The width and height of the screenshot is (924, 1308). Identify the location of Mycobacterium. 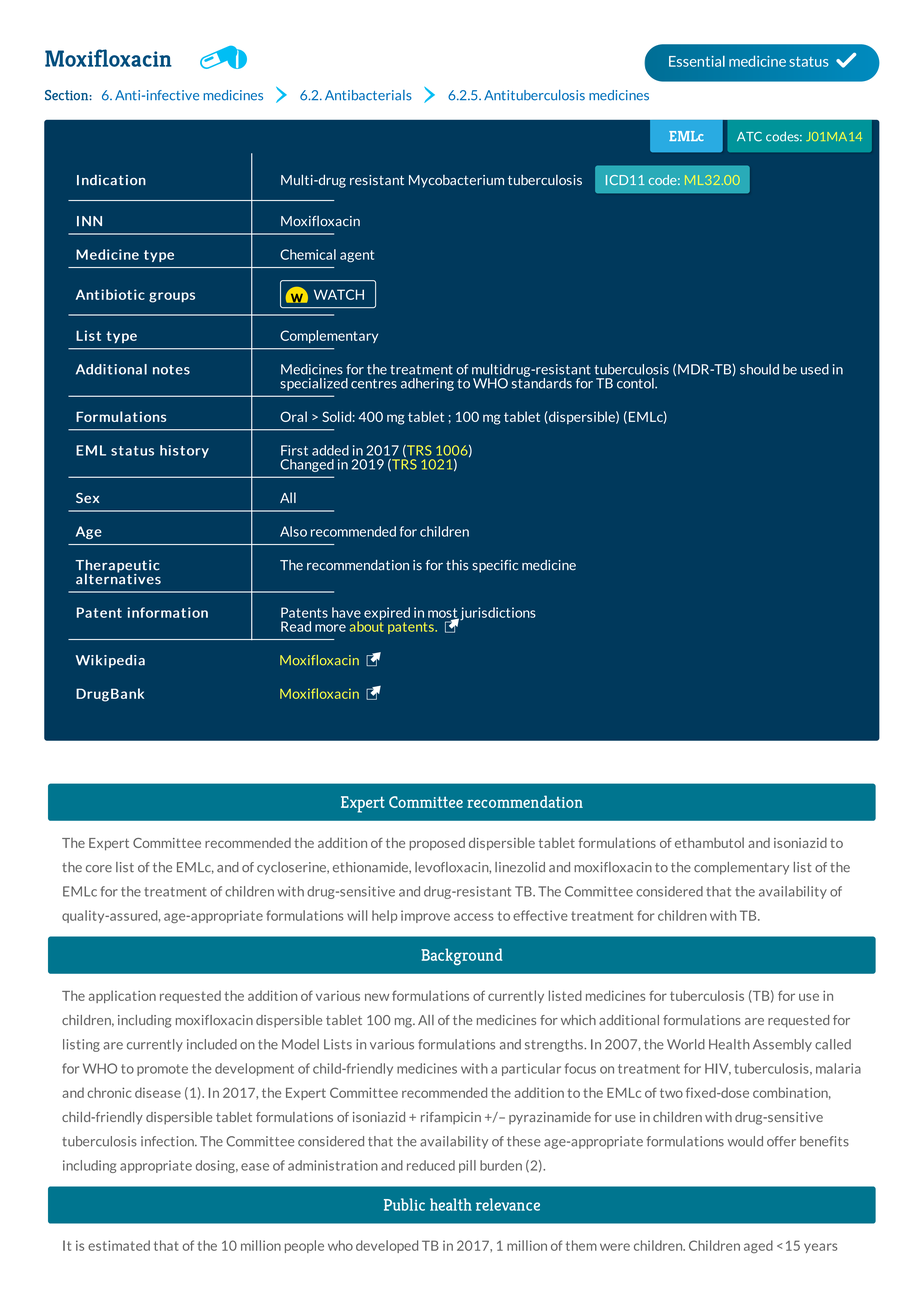
(456, 181).
